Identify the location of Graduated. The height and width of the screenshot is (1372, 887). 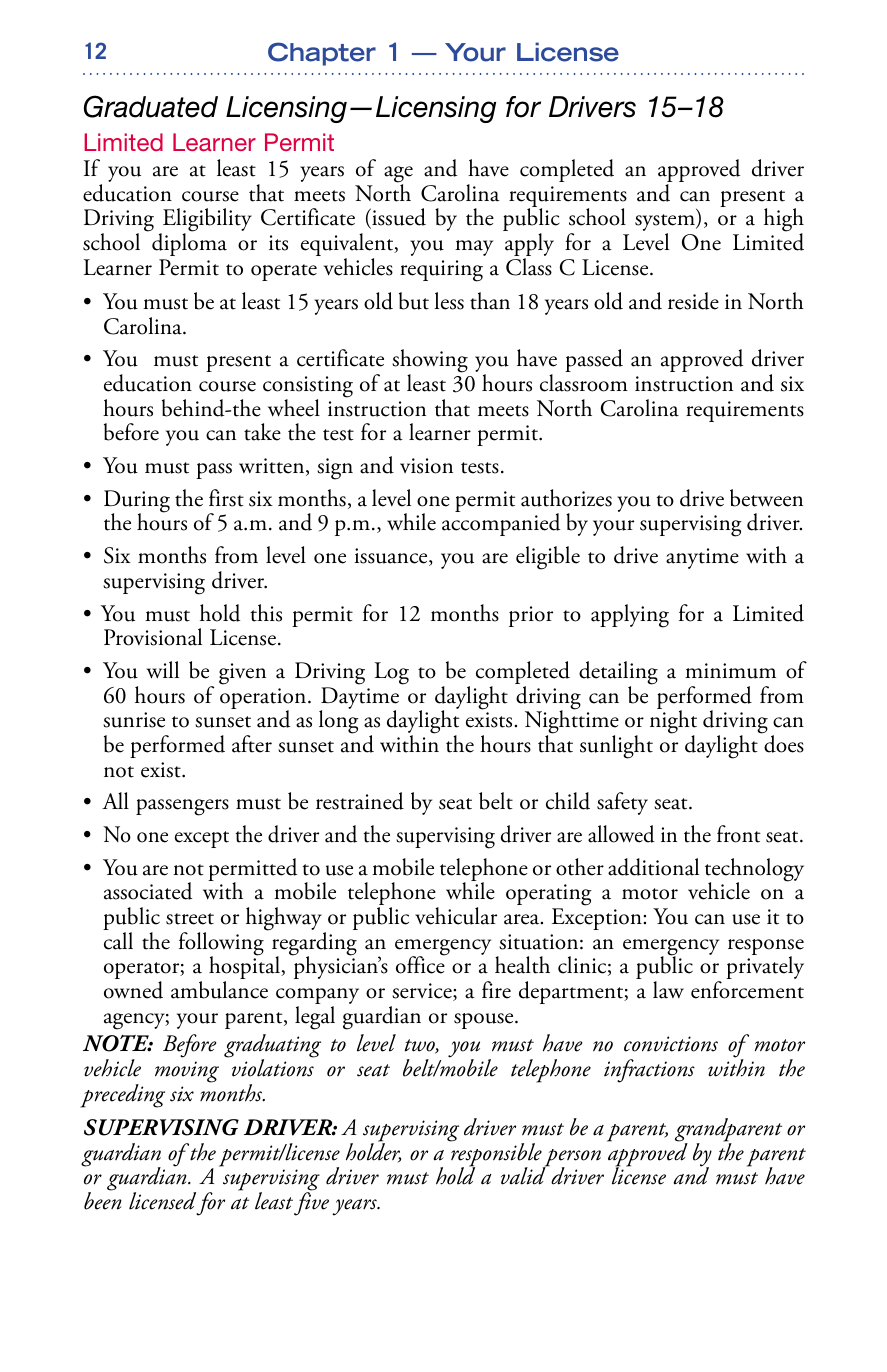
(151, 106).
